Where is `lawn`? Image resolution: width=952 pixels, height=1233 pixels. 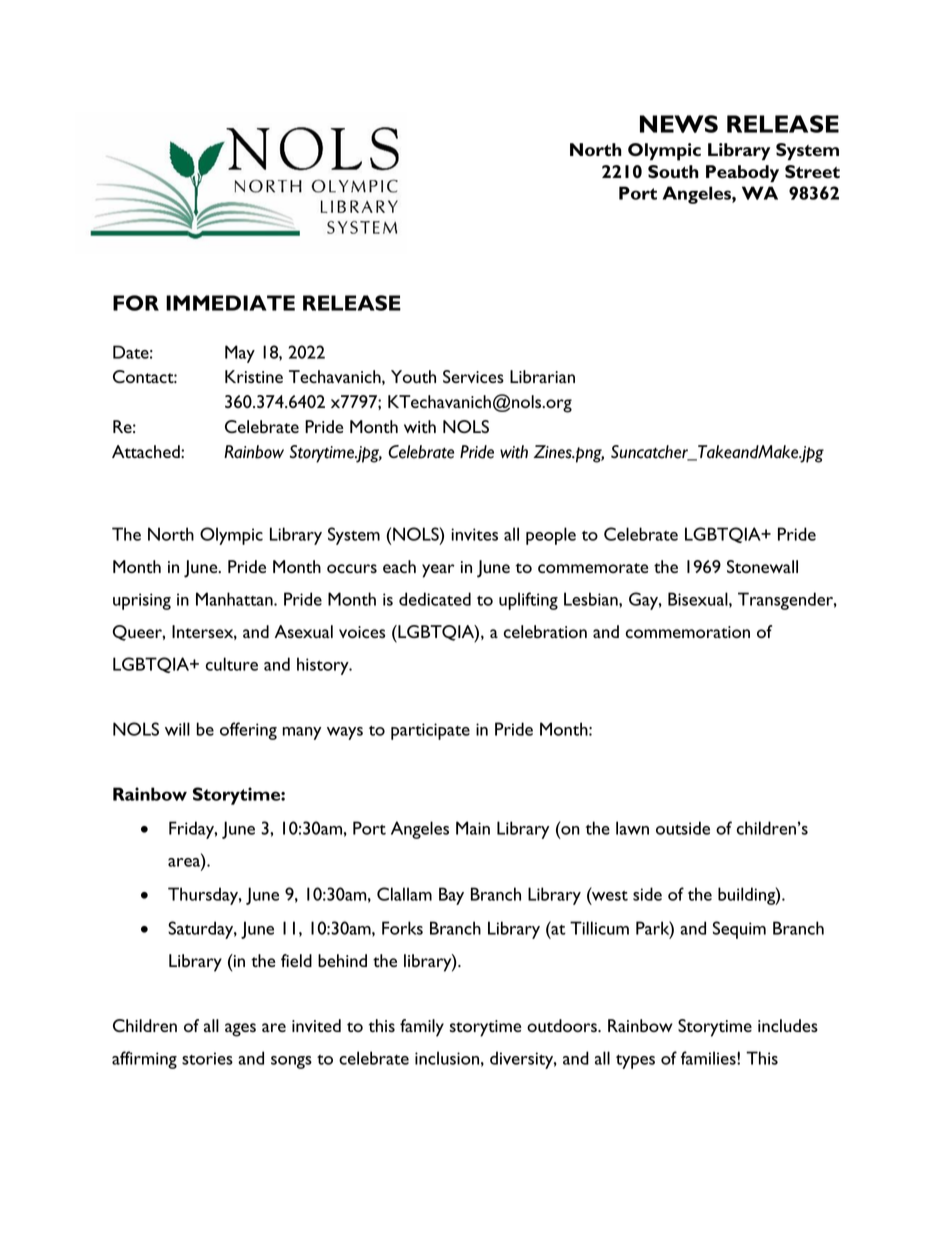 lawn is located at coordinates (632, 828).
